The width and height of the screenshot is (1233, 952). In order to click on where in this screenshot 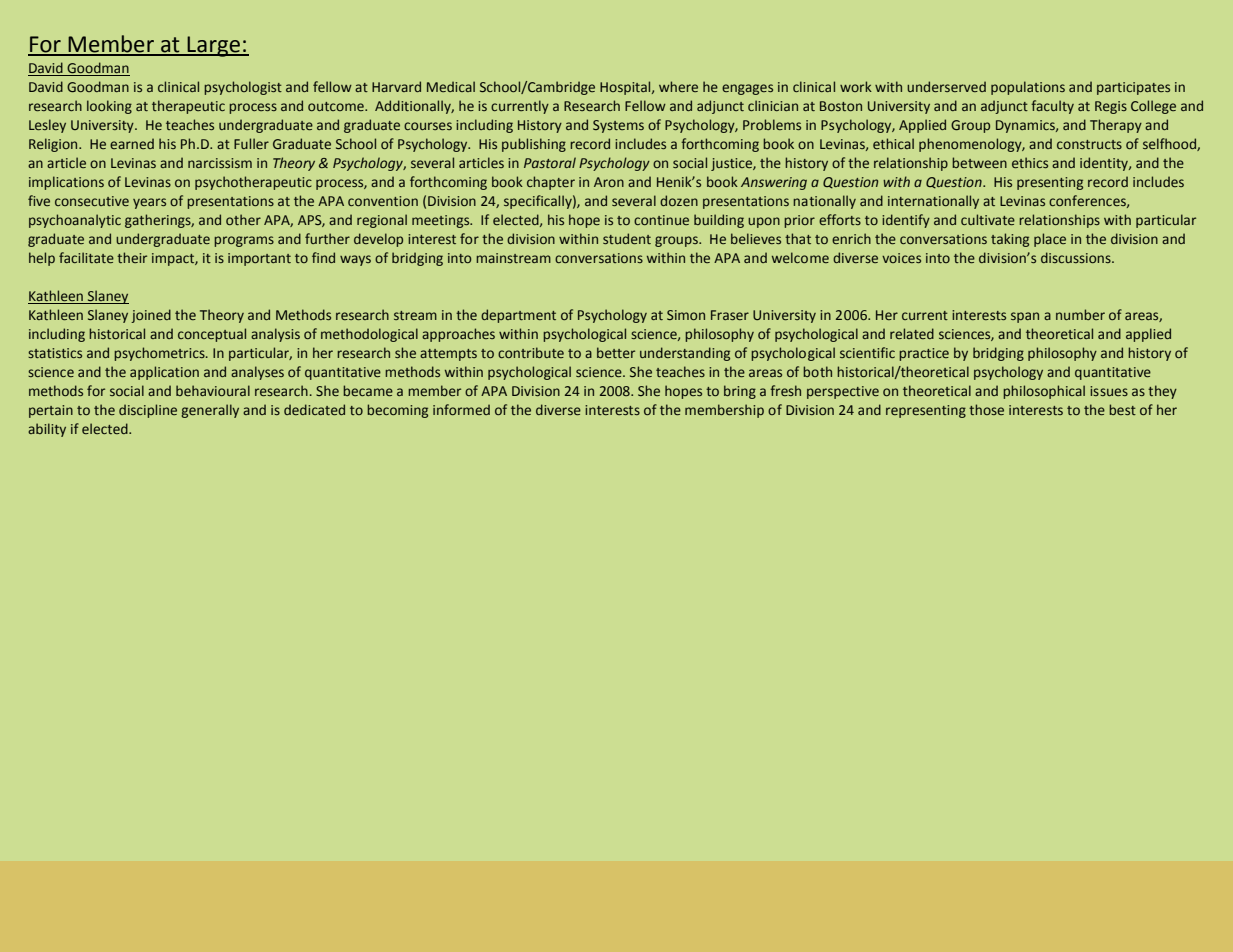, I will do `click(678, 86)`.
